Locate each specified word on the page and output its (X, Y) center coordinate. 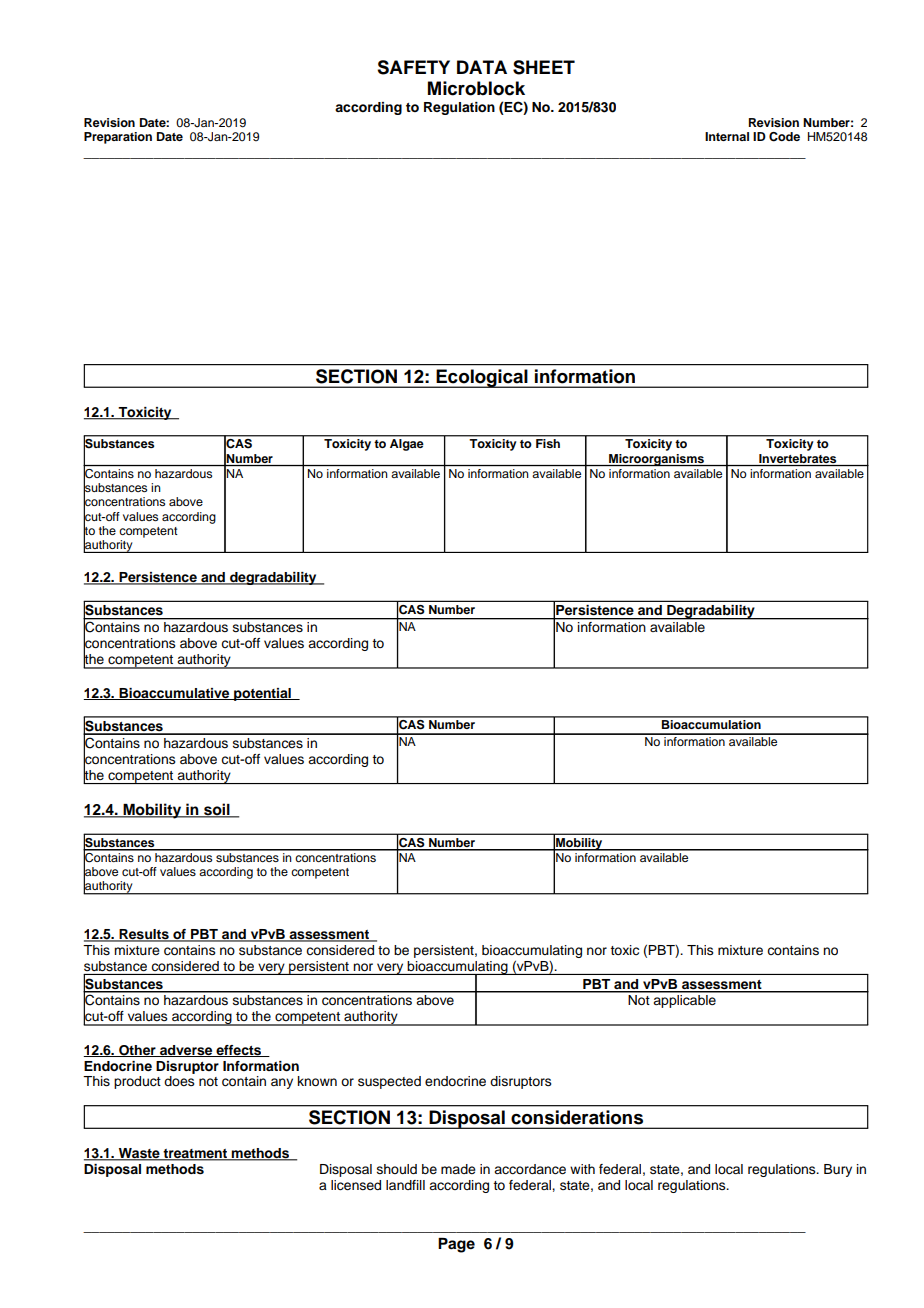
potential (262, 694)
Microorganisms (656, 460)
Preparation (118, 138)
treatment (195, 1155)
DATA (482, 67)
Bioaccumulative (174, 694)
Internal (727, 136)
